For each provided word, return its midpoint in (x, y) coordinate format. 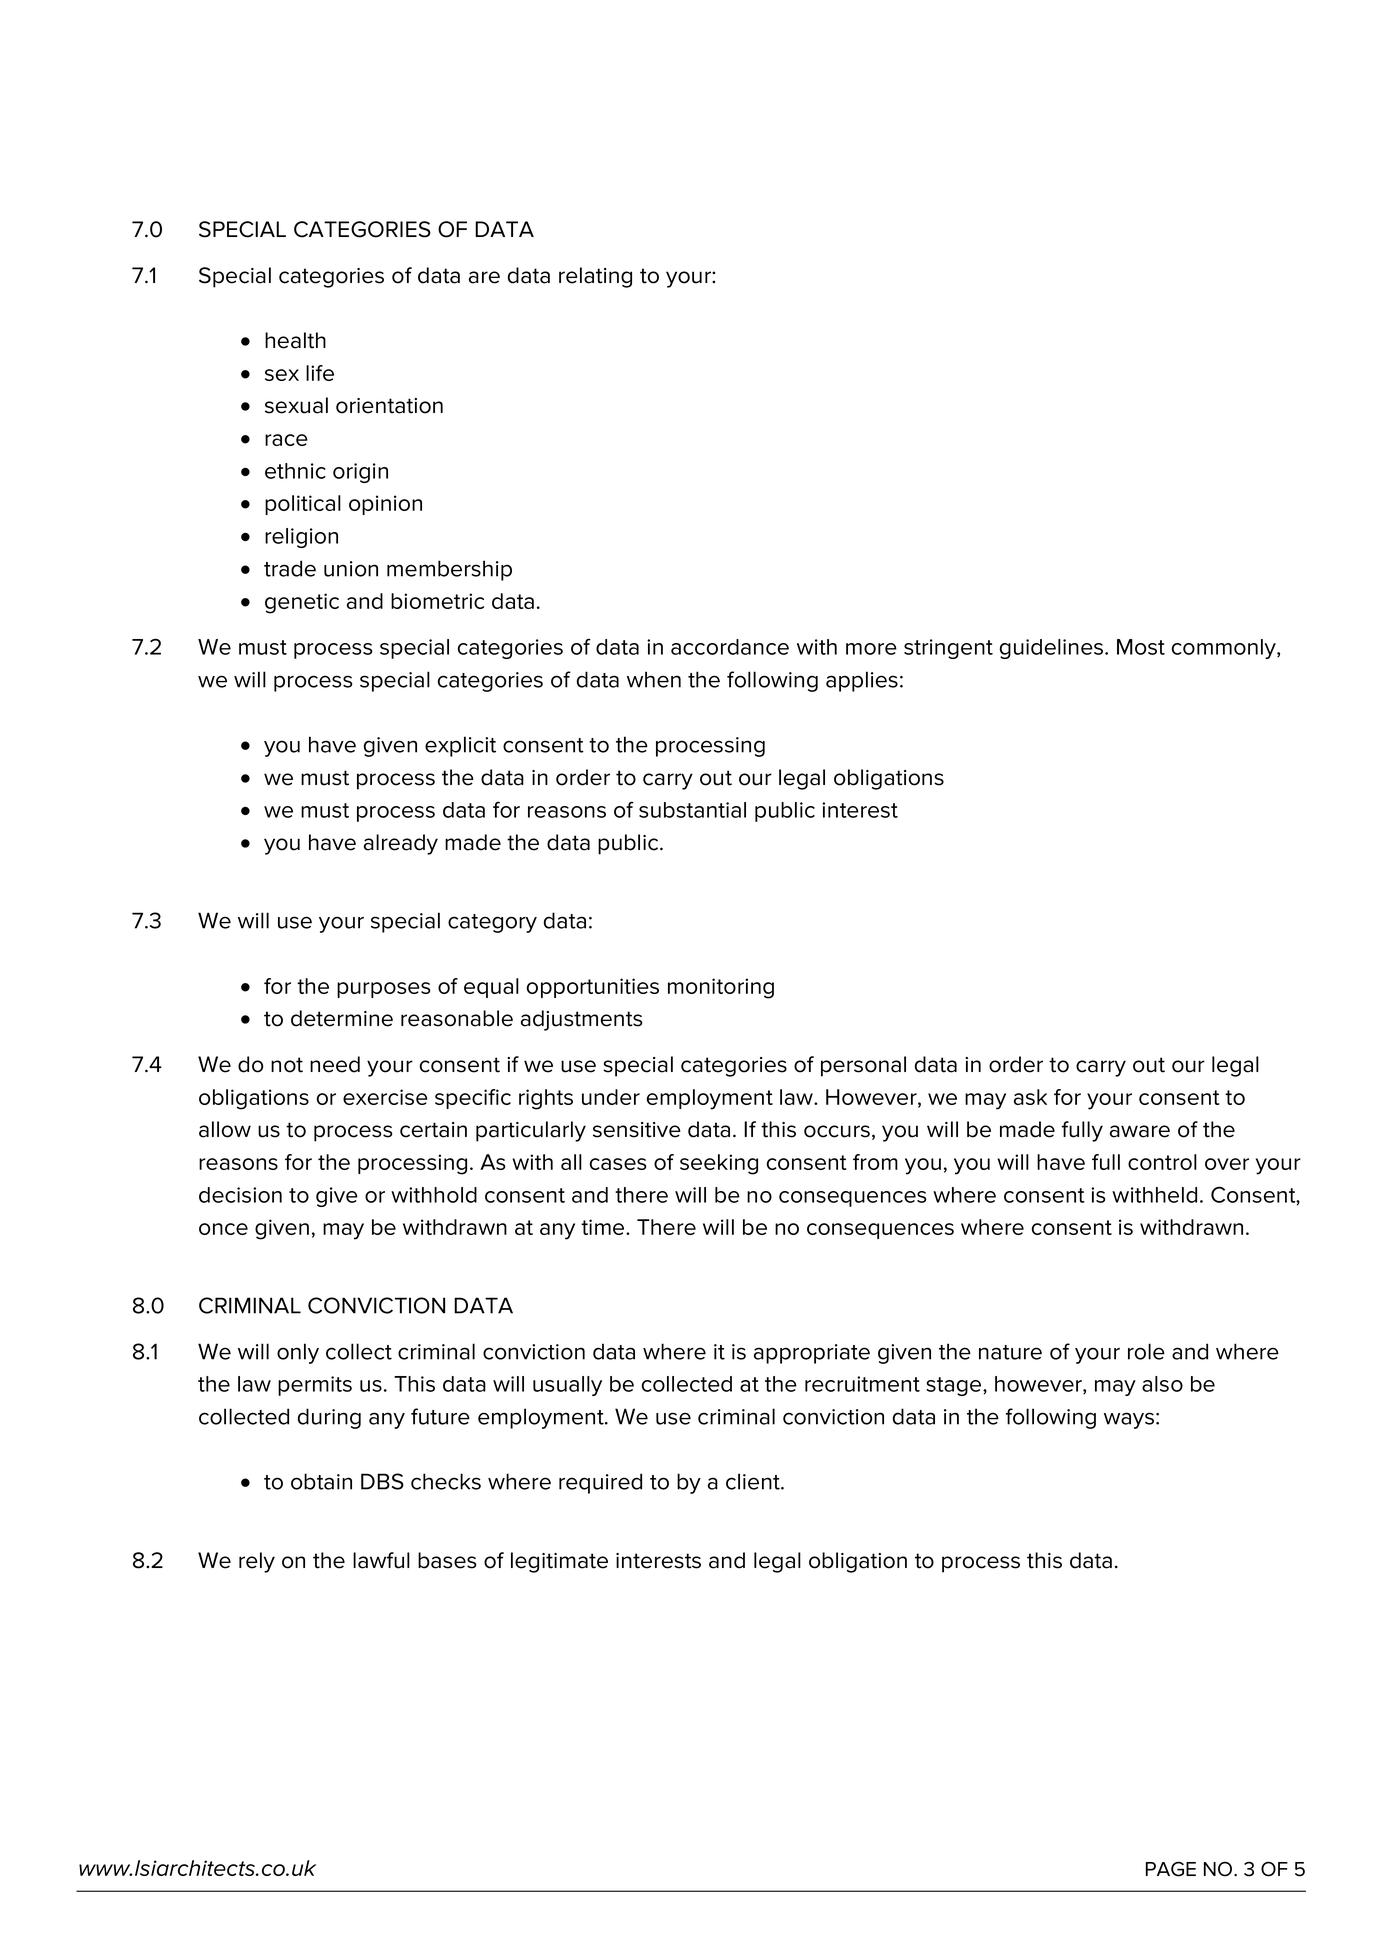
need (335, 1064)
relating (595, 277)
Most (1141, 647)
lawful (381, 1560)
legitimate (559, 1562)
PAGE (1171, 1869)
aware (1140, 1131)
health (295, 340)
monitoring (721, 988)
